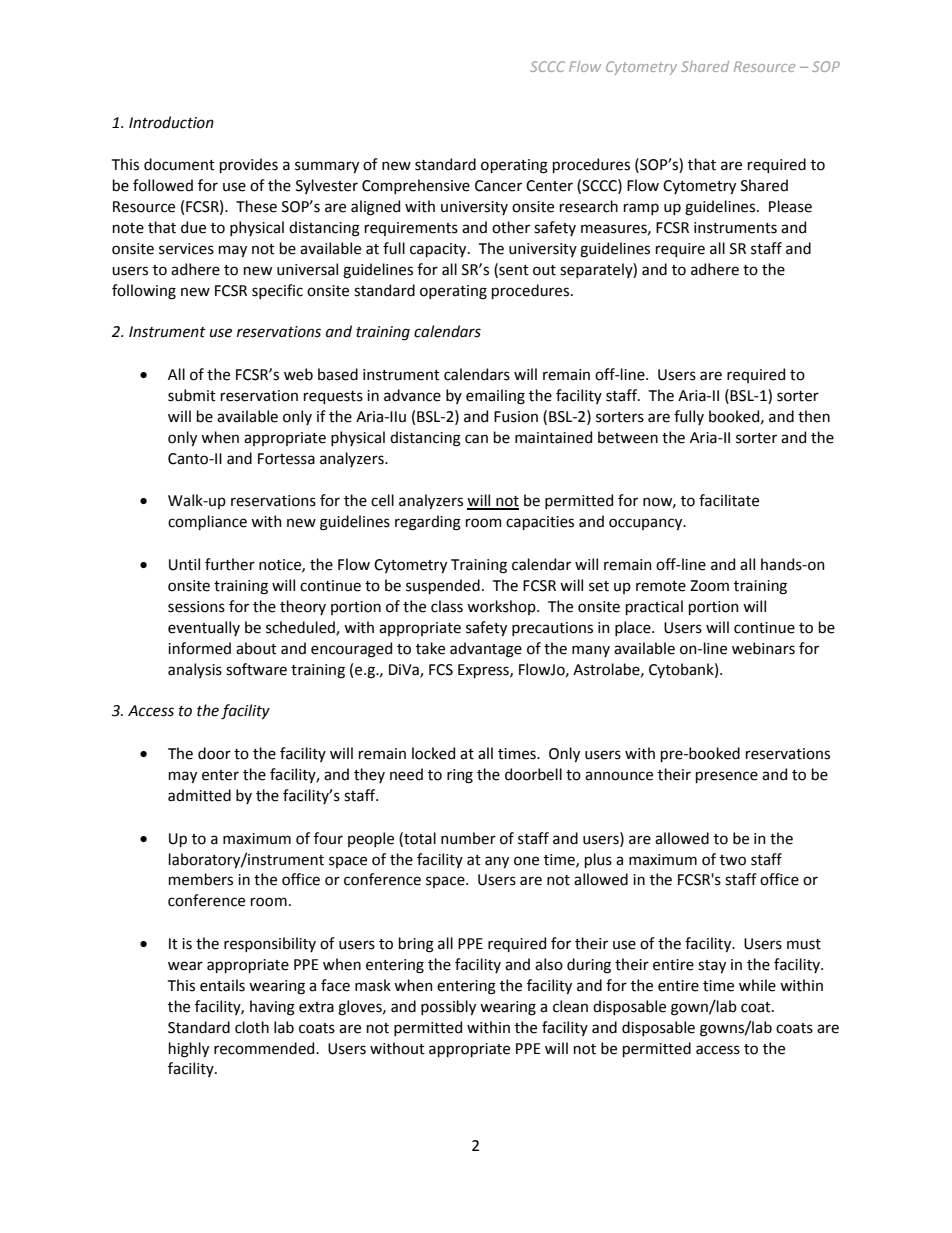 This image has width=952, height=1233. I want to click on cloth, so click(252, 1027).
